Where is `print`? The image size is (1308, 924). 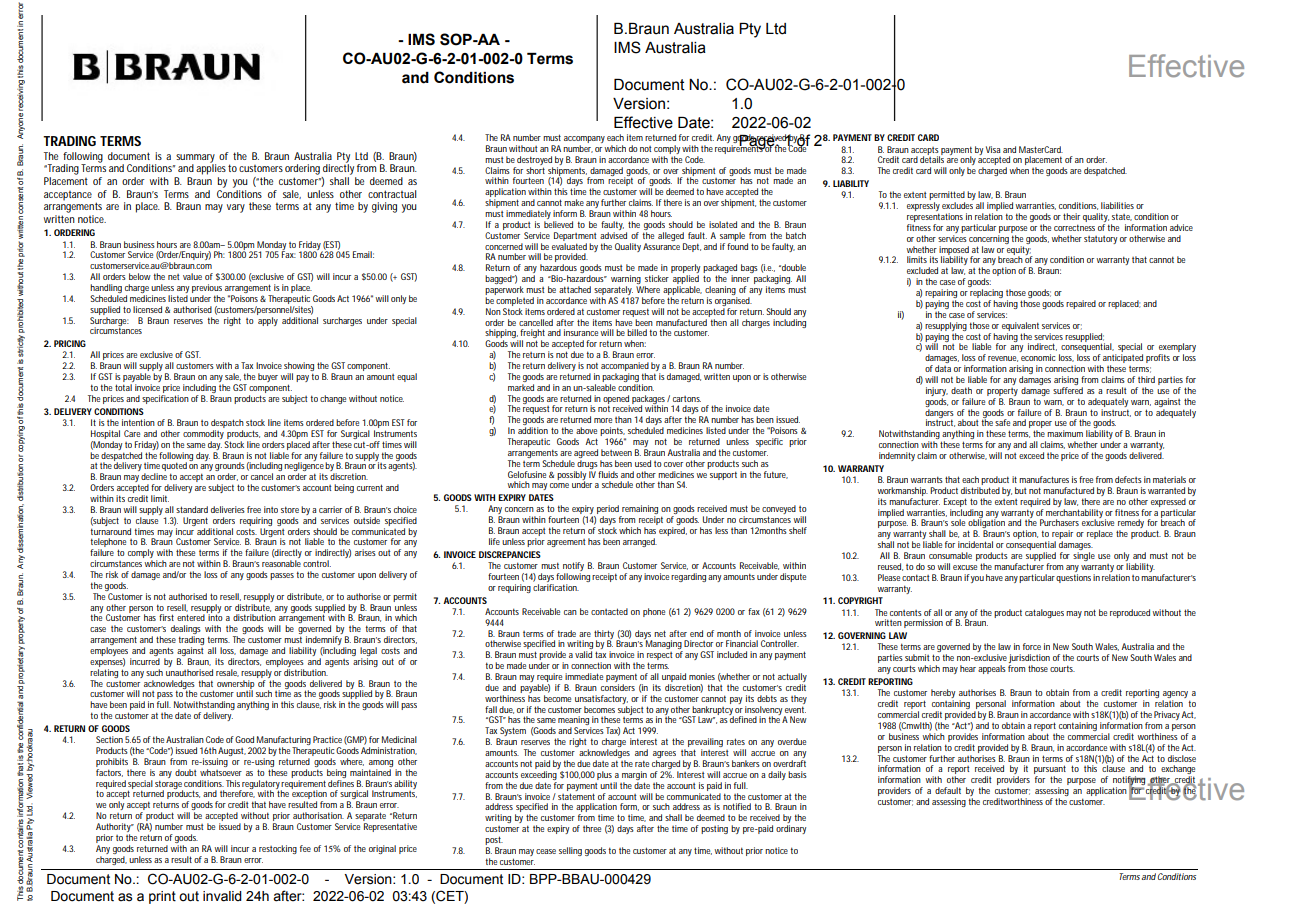
print is located at coordinates (162, 897).
